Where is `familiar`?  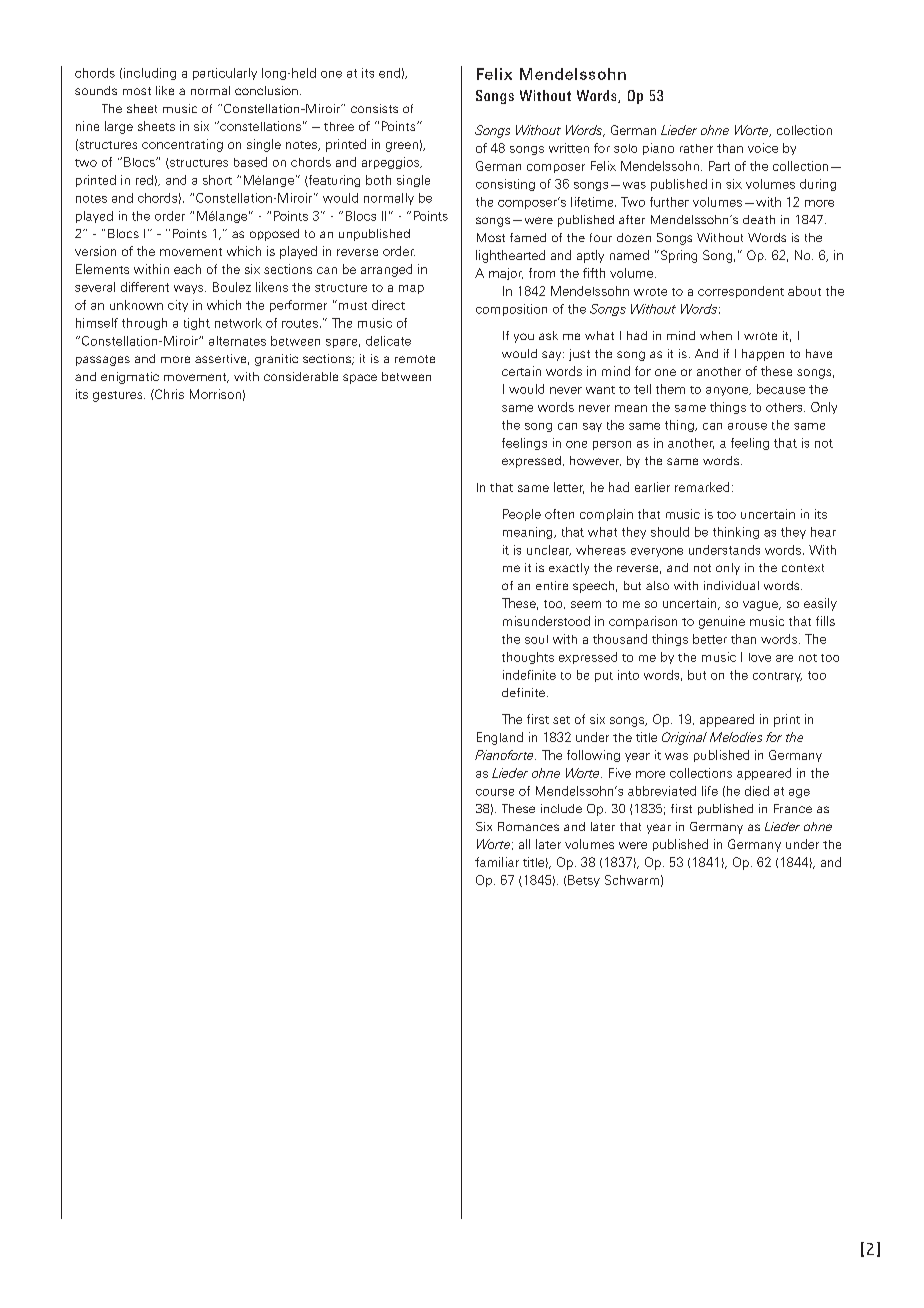
familiar is located at coordinates (497, 862).
